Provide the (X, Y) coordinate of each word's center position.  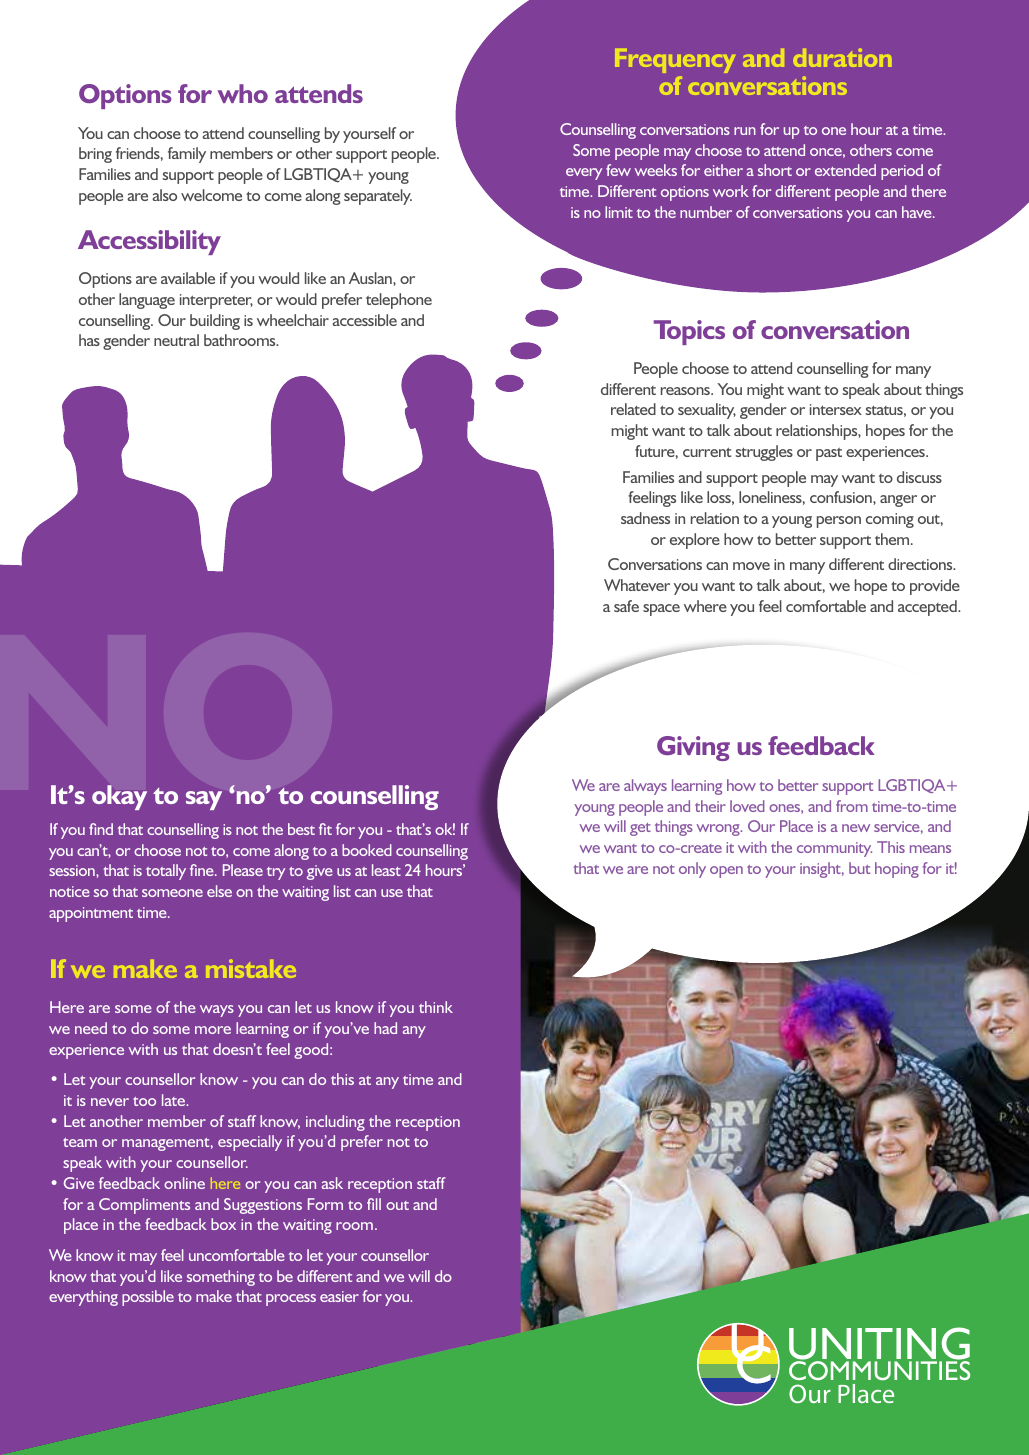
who (243, 93)
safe (626, 606)
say (204, 800)
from (852, 806)
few (618, 170)
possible (148, 1298)
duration (842, 58)
